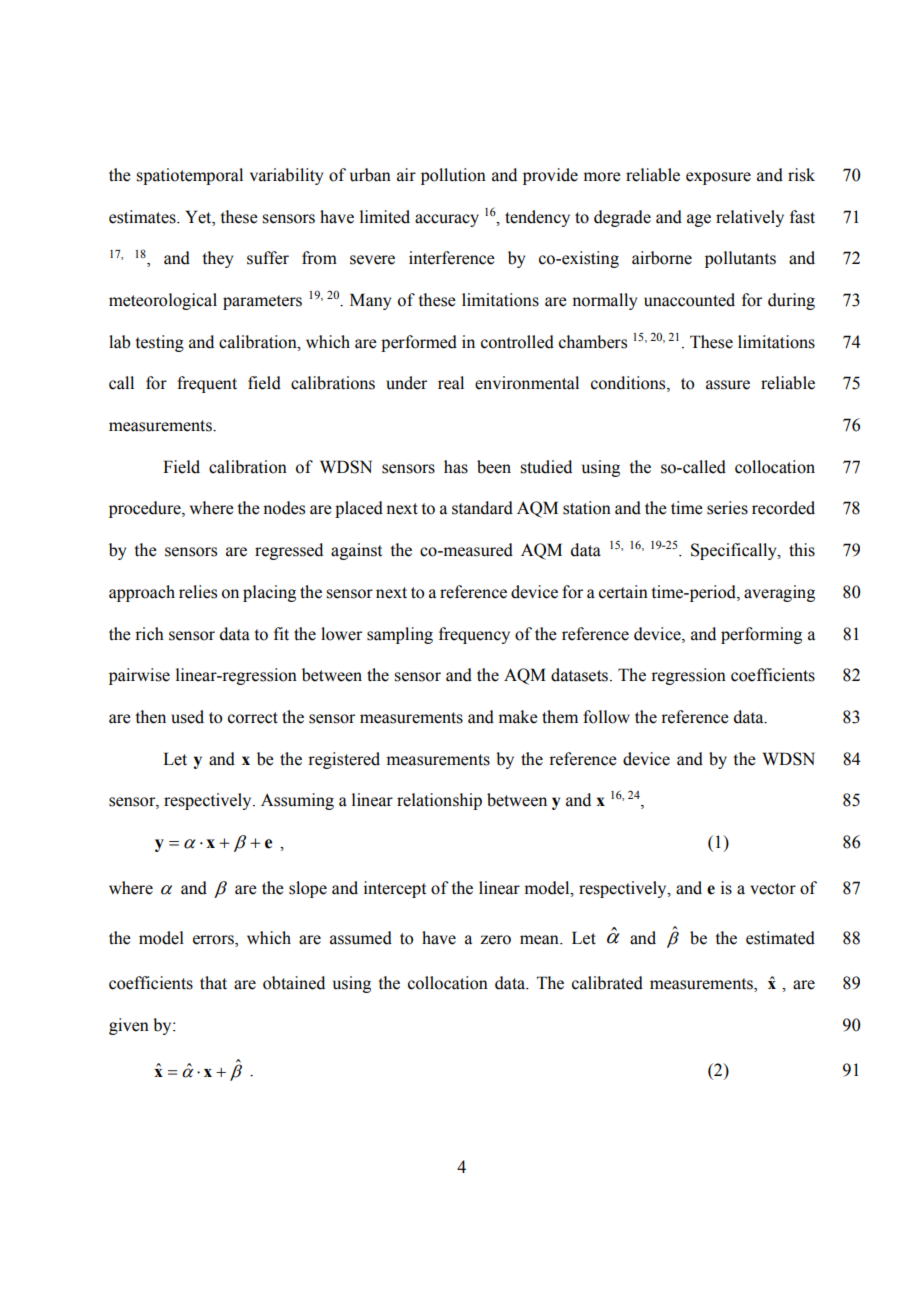 Image resolution: width=924 pixels, height=1308 pixels. Describe the element at coordinates (447, 220) in the screenshot. I see `accuracy` at that location.
